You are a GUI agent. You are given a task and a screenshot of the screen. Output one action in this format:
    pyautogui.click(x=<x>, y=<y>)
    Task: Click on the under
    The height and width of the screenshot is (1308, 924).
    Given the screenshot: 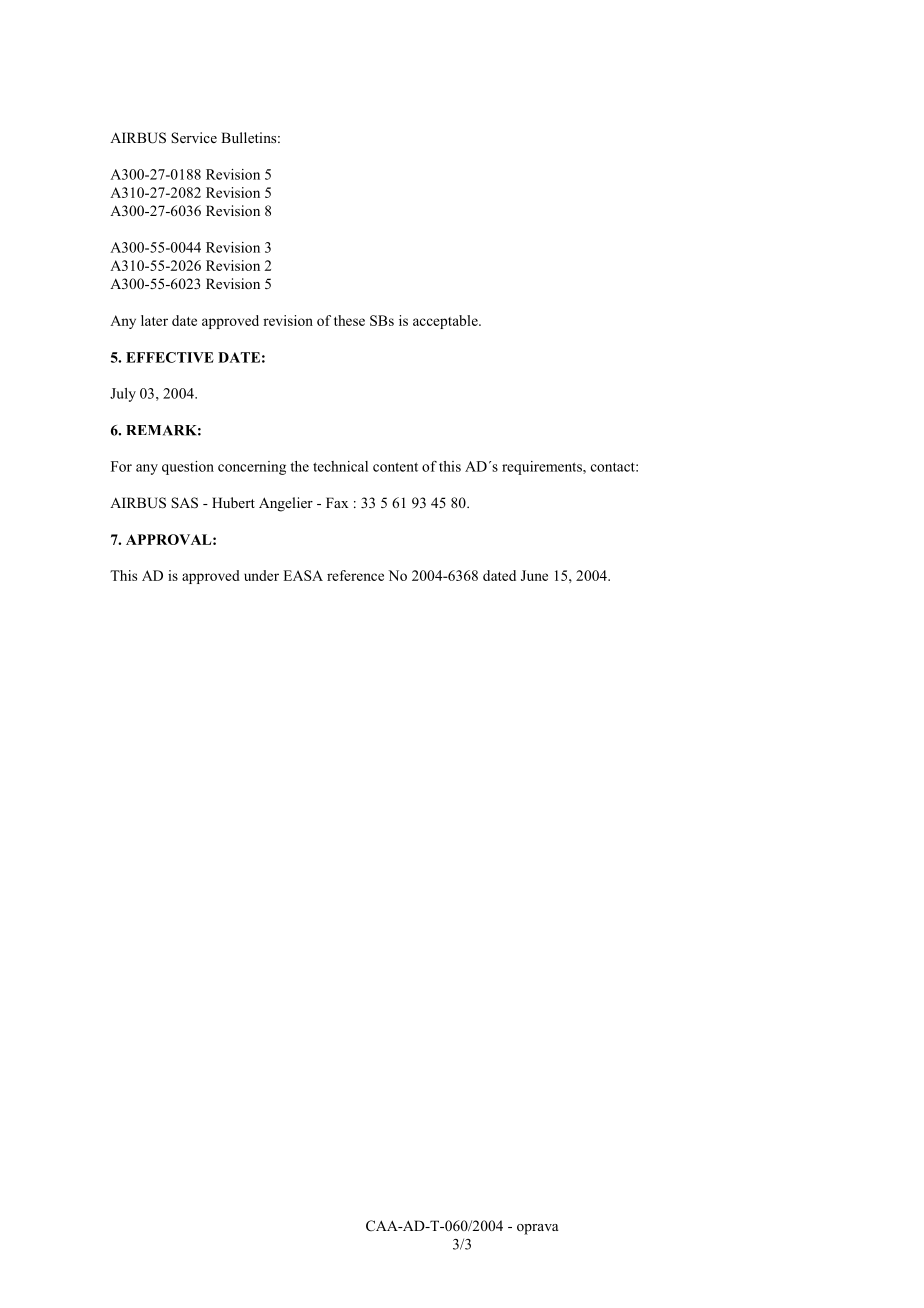 What is the action you would take?
    pyautogui.click(x=261, y=575)
